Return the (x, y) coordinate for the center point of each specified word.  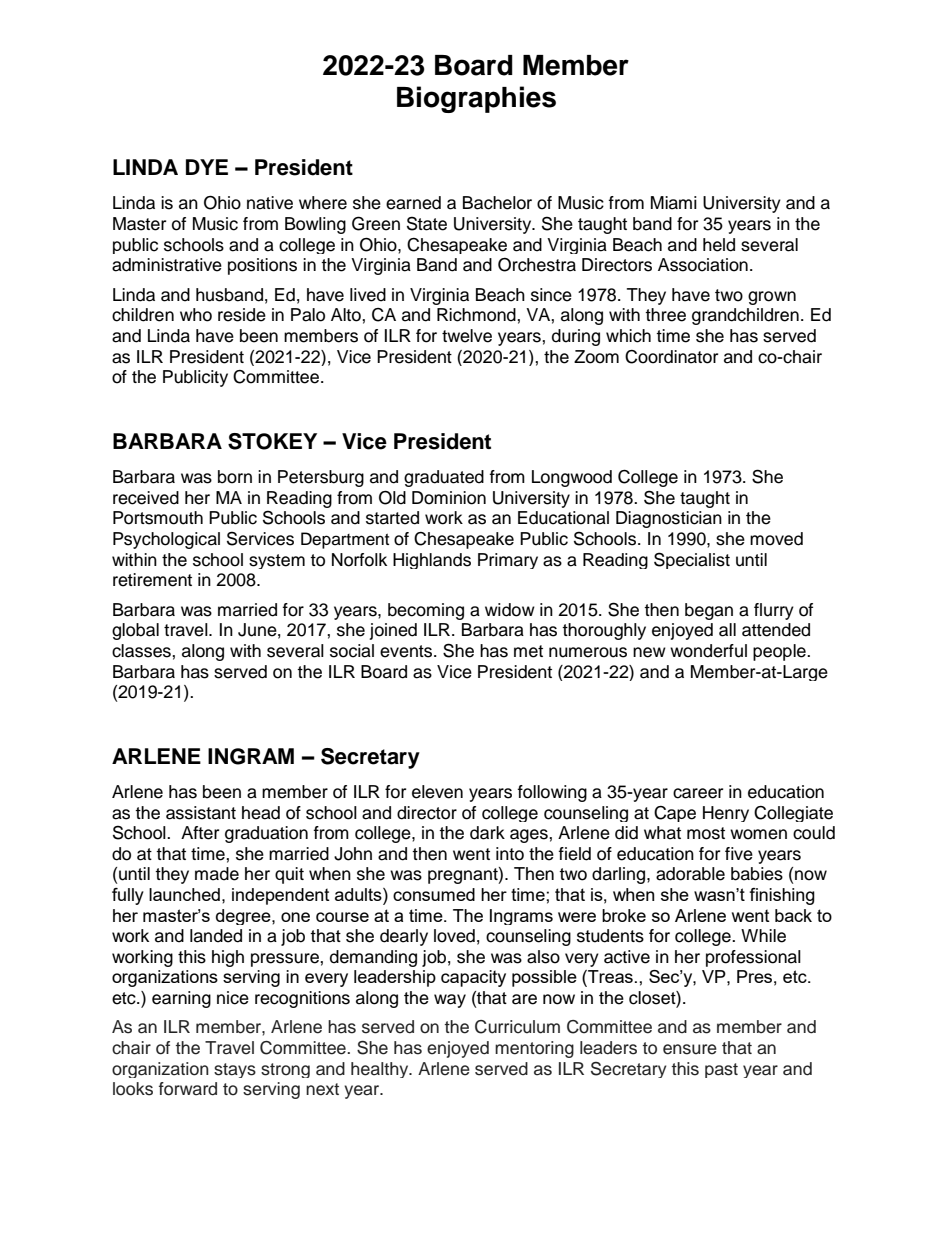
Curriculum (517, 1027)
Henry (726, 814)
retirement (152, 580)
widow (510, 610)
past (721, 1070)
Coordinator (671, 357)
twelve (467, 336)
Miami (674, 203)
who (196, 315)
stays (235, 1070)
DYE (207, 167)
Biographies (476, 99)
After (200, 833)
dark (487, 833)
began (709, 611)
